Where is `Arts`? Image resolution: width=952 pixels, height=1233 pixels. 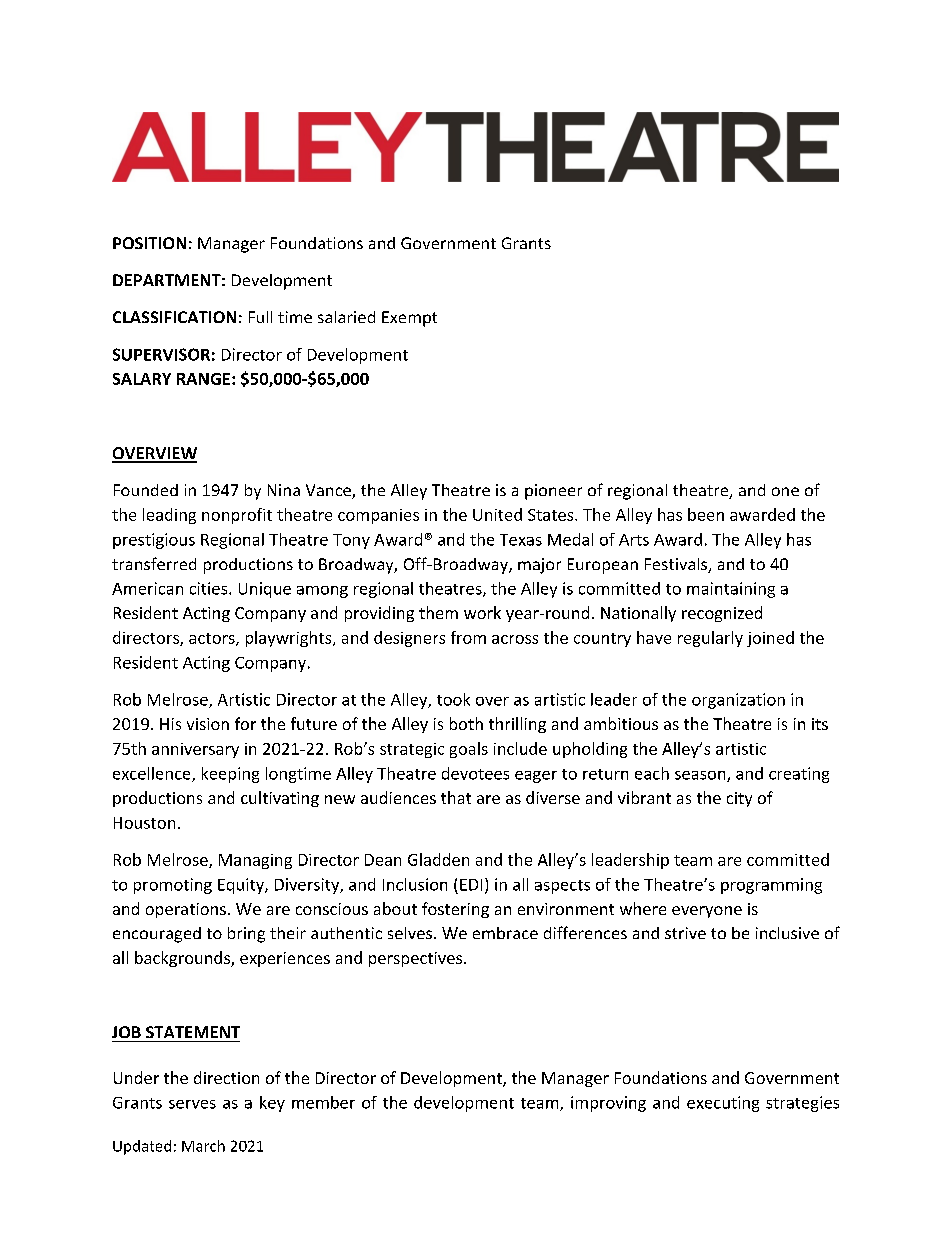 Arts is located at coordinates (634, 540).
